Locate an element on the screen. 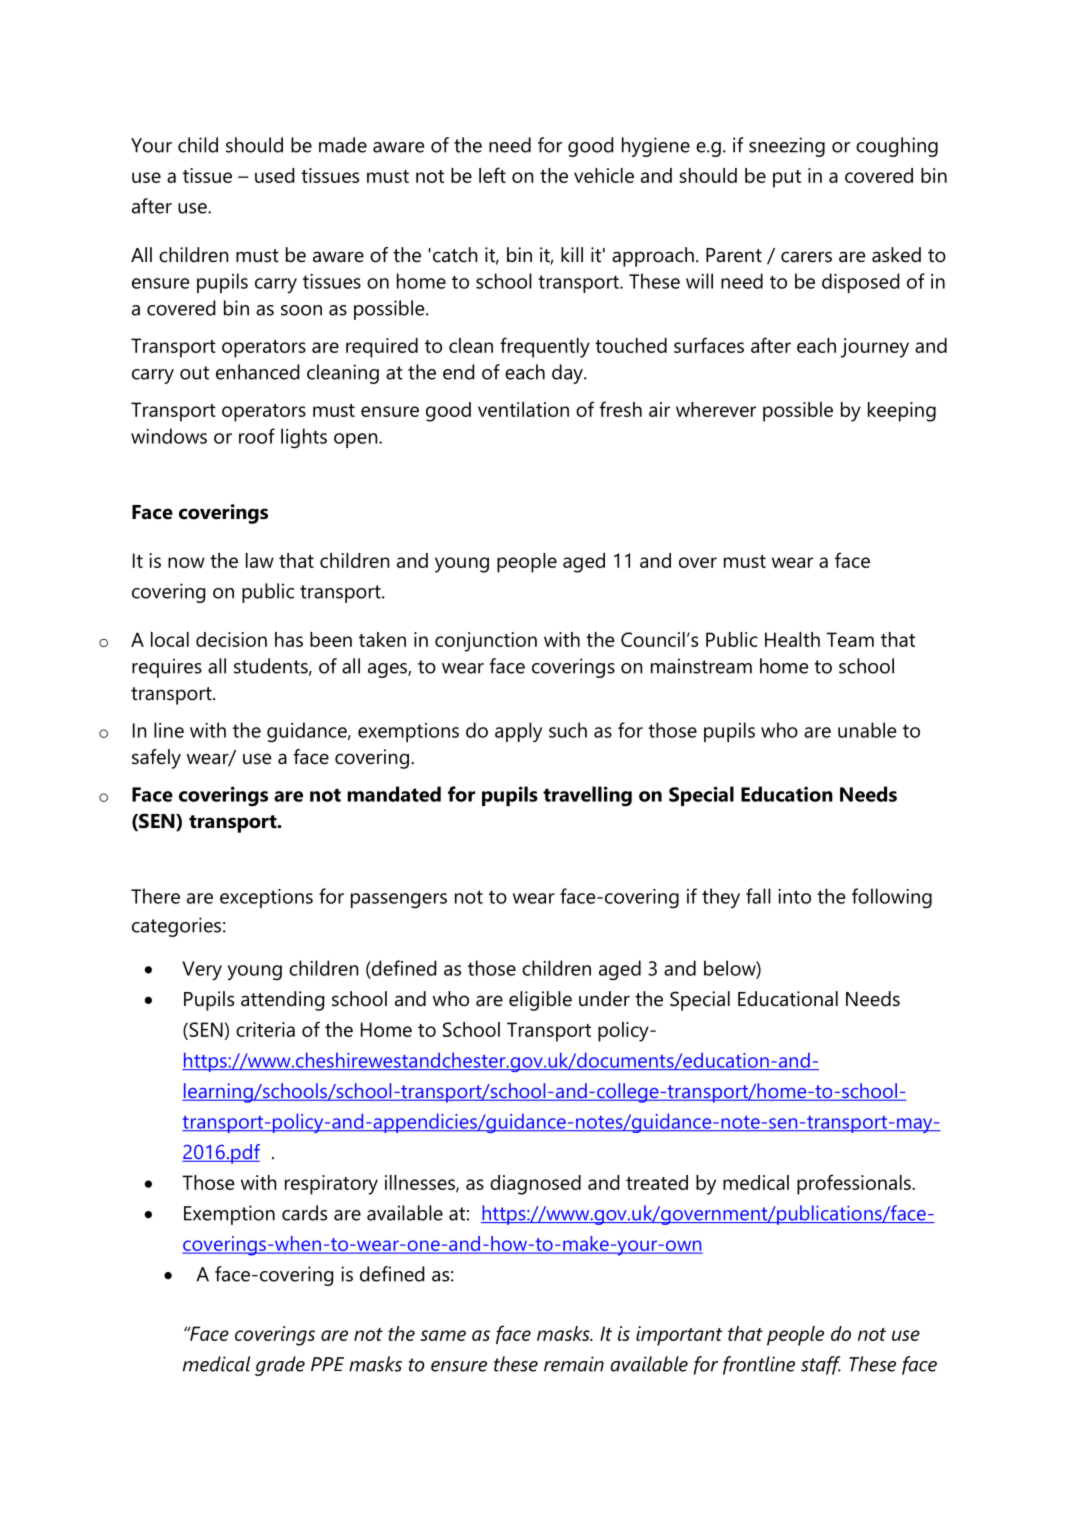  conjunction is located at coordinates (486, 642).
